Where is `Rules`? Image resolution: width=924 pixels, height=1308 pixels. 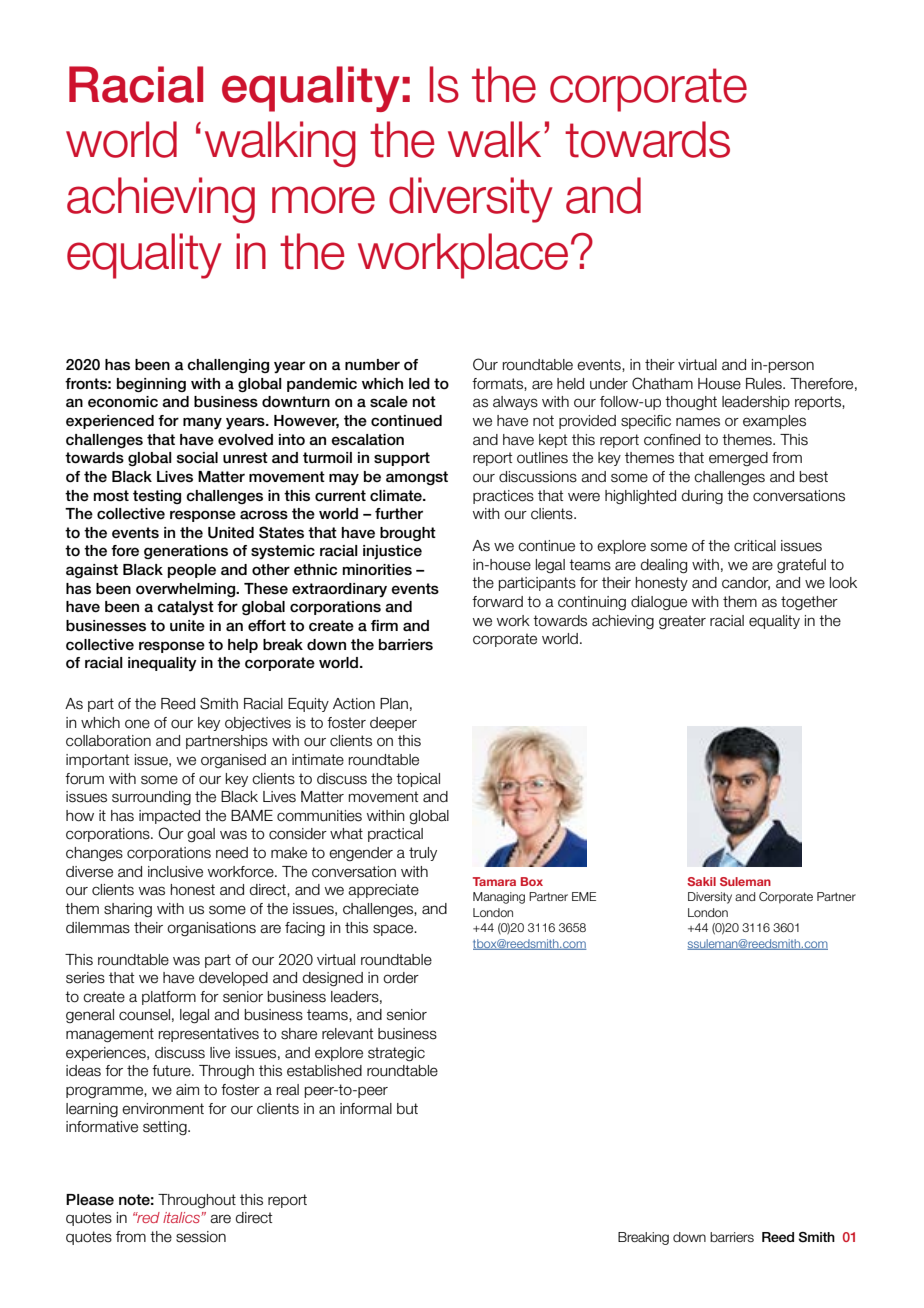 Rules is located at coordinates (765, 384).
